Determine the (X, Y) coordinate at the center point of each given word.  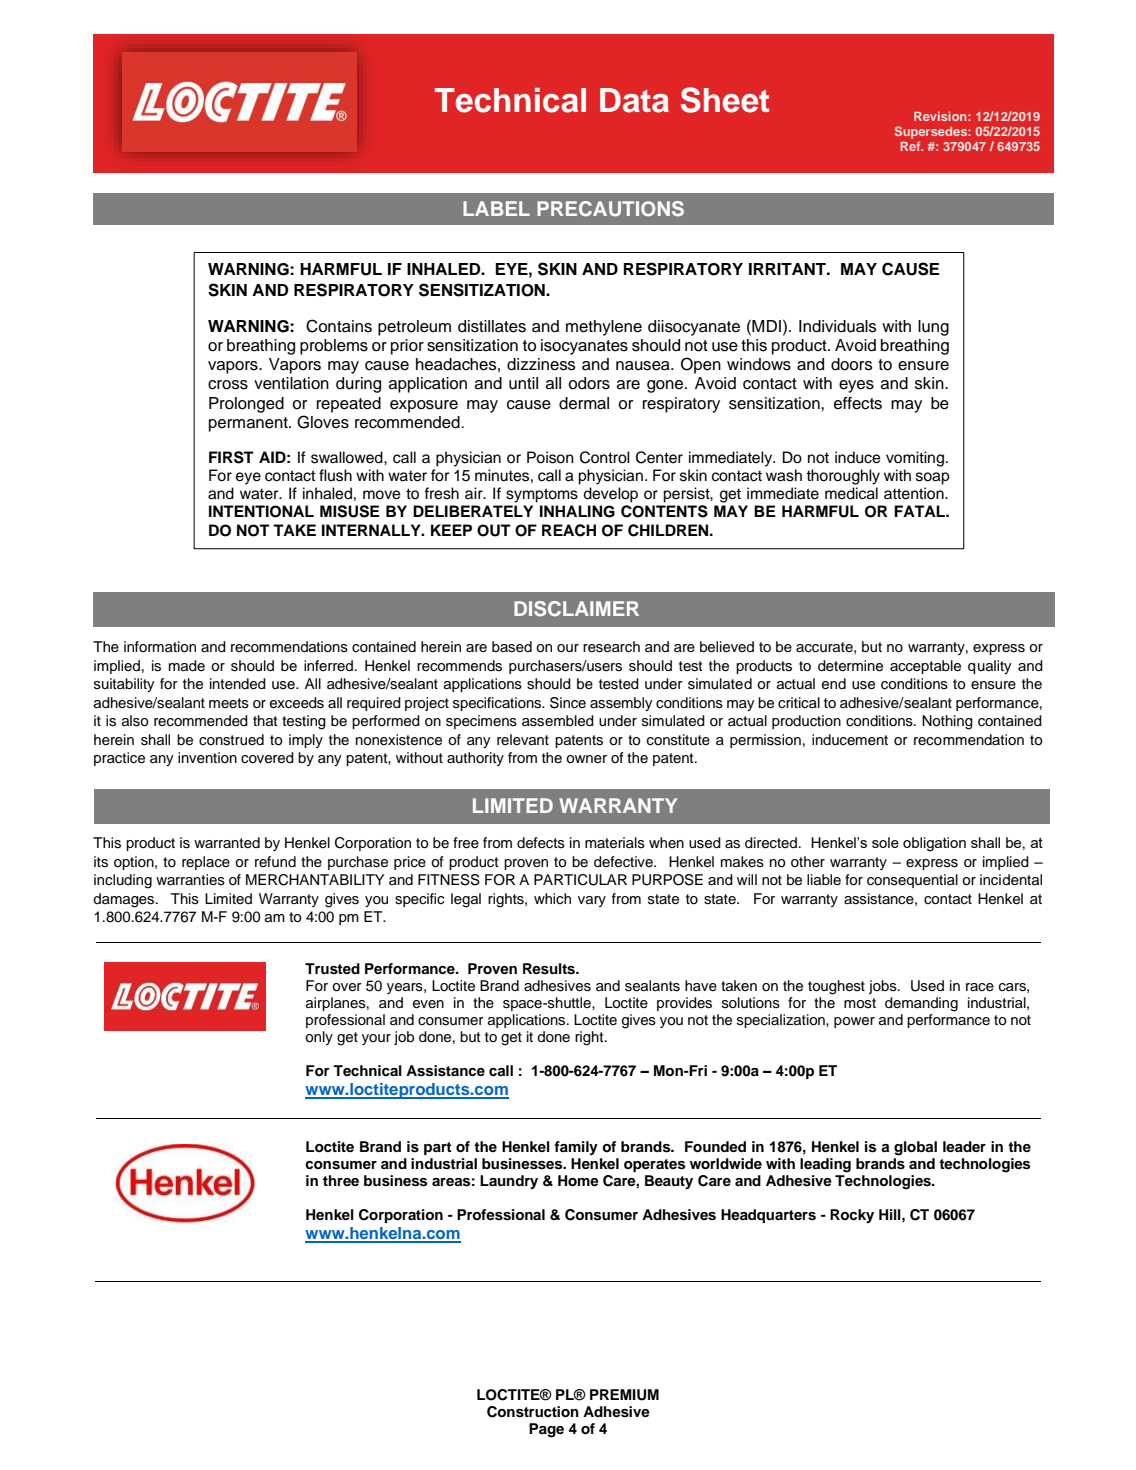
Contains (339, 326)
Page (546, 1430)
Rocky (852, 1216)
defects (541, 843)
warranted (227, 843)
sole (885, 842)
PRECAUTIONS (610, 209)
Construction (533, 1412)
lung (933, 328)
